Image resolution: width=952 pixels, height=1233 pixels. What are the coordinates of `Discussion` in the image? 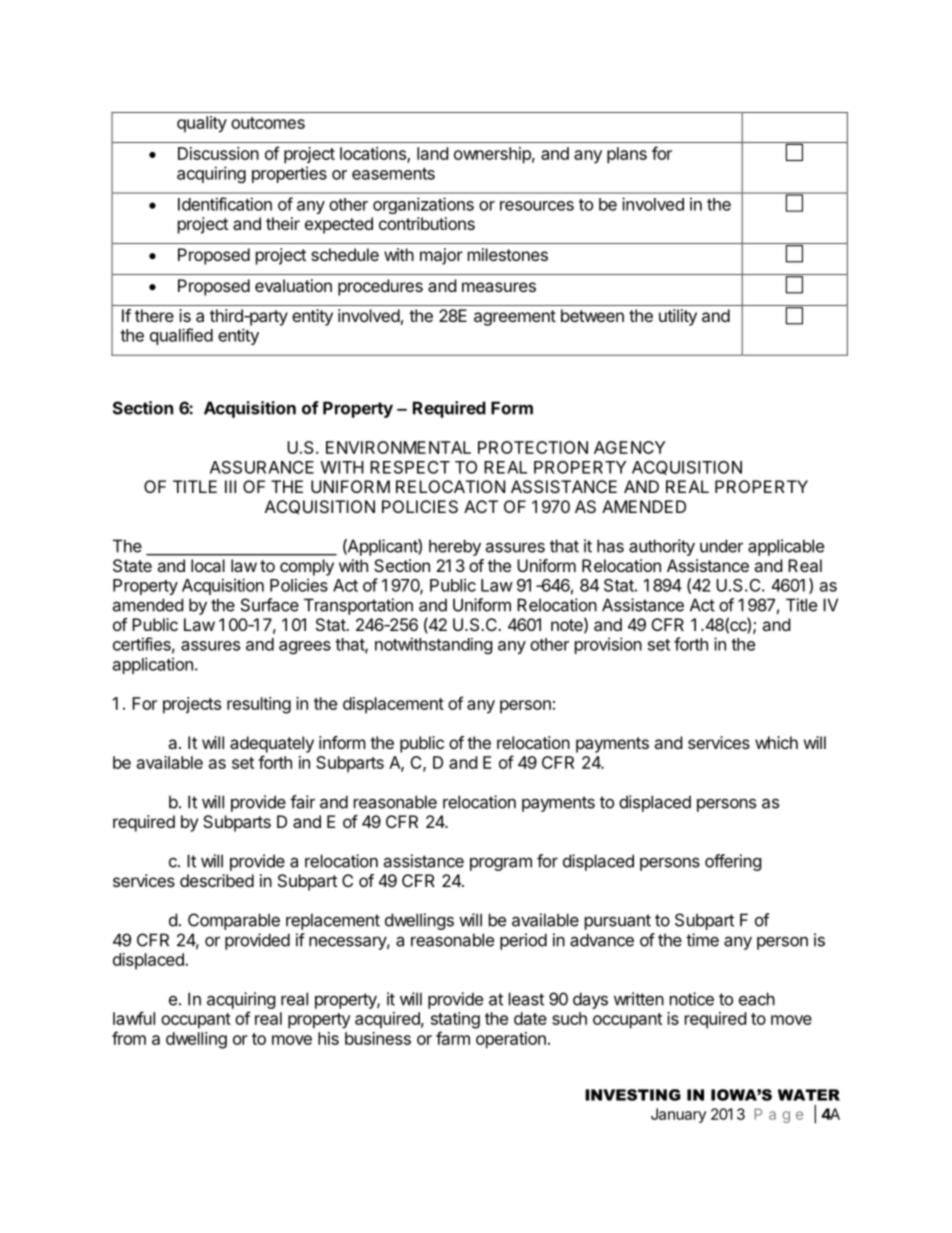 It's located at (218, 153).
